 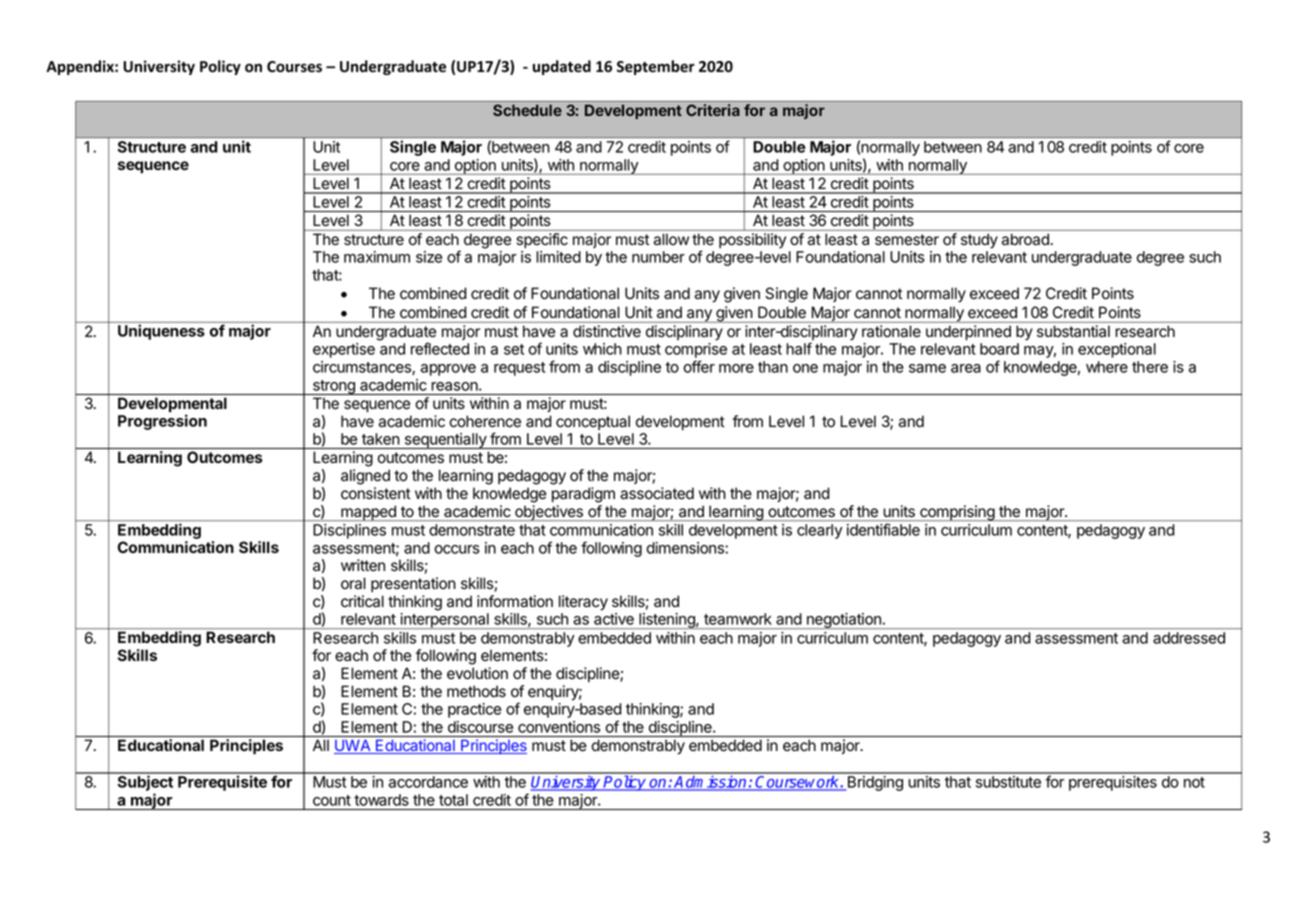 What do you see at coordinates (656, 67) in the image?
I see `September` at bounding box center [656, 67].
